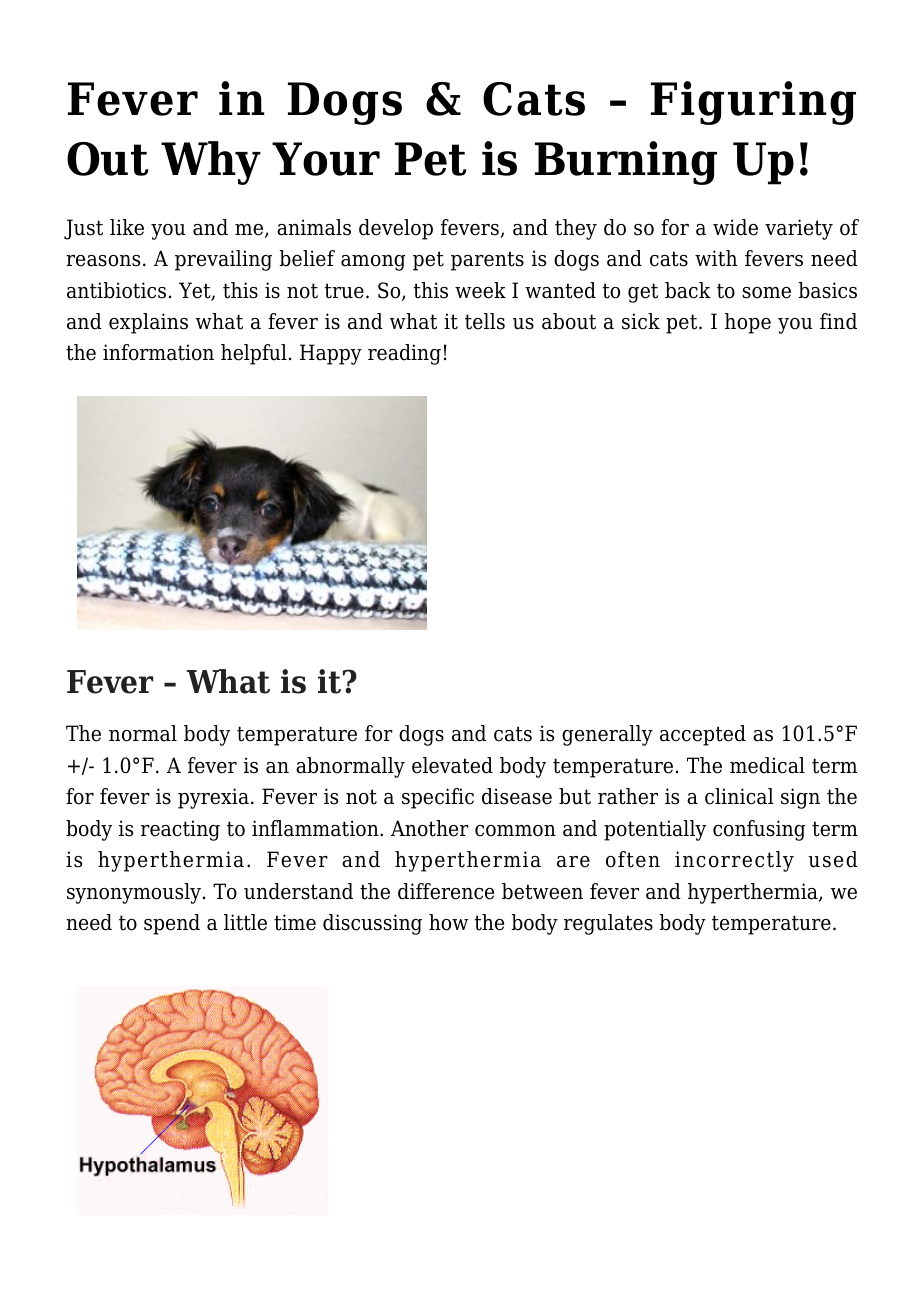 This page has width=924, height=1308. I want to click on reading, so click(404, 354).
